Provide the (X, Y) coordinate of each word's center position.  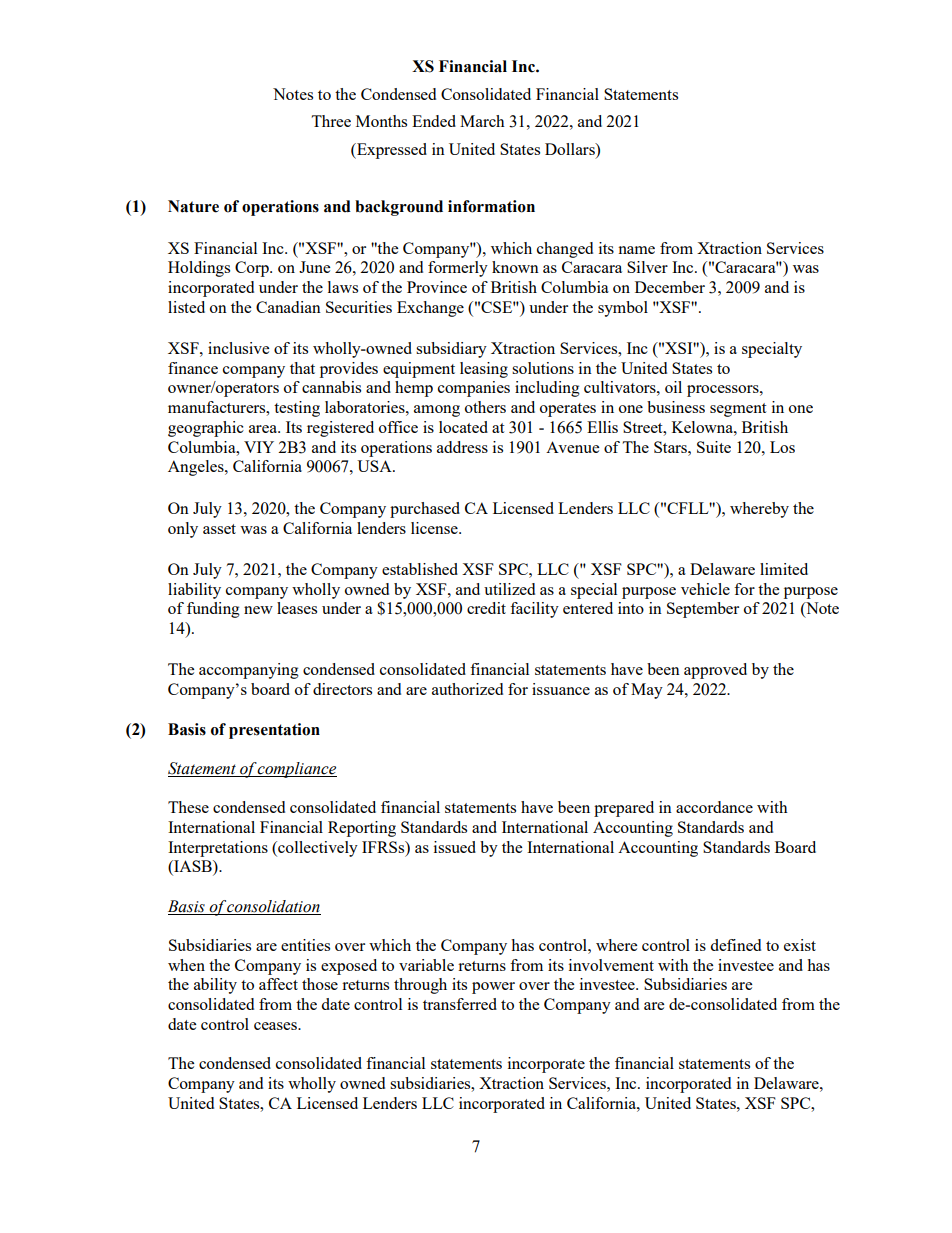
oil (673, 387)
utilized (509, 589)
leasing (484, 370)
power (493, 988)
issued (455, 847)
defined (735, 945)
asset (219, 529)
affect (278, 984)
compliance (297, 770)
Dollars (571, 149)
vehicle (705, 589)
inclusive (238, 348)
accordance (714, 807)
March (482, 121)
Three (331, 121)
